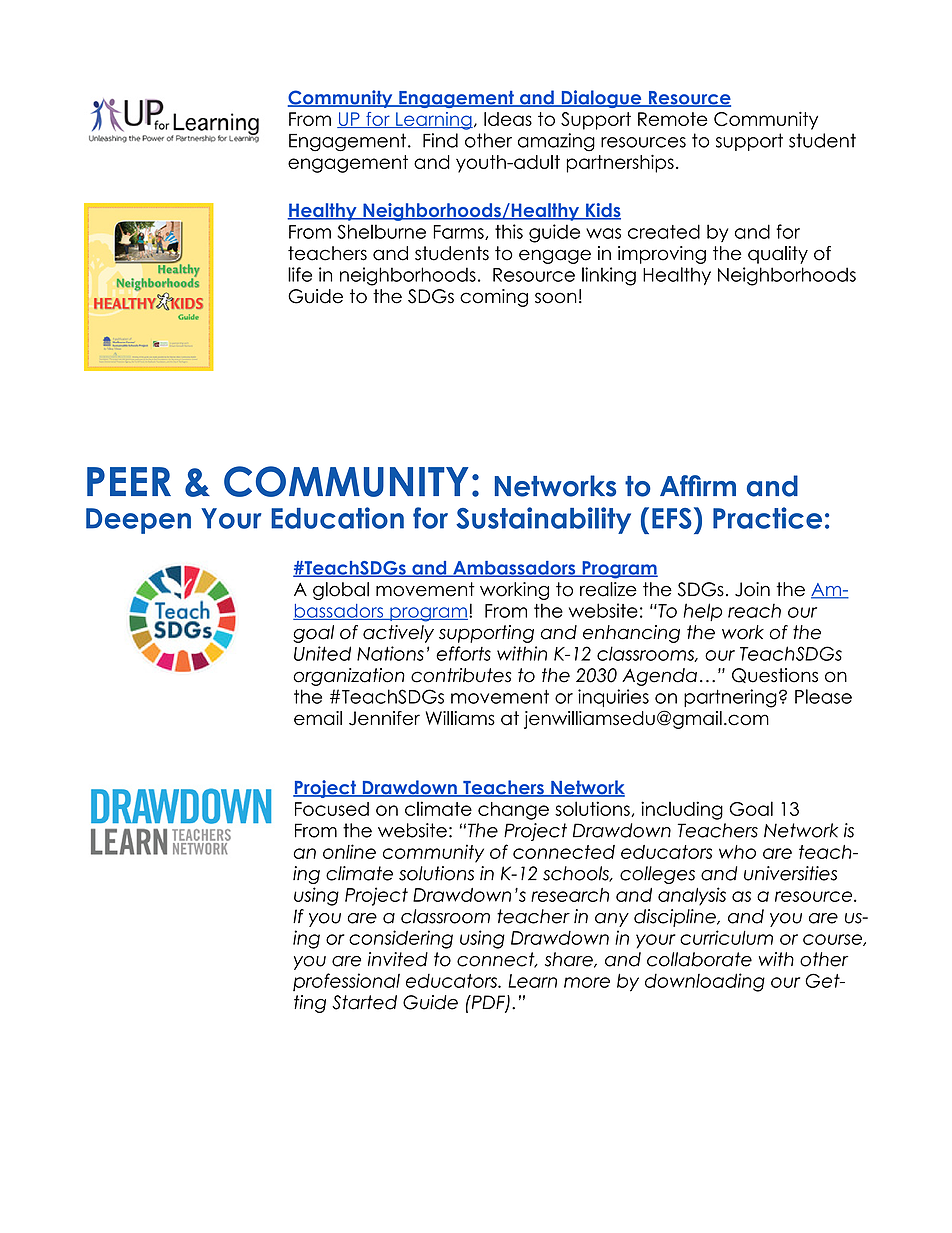 This screenshot has width=952, height=1233. Describe the element at coordinates (300, 274) in the screenshot. I see `life` at that location.
